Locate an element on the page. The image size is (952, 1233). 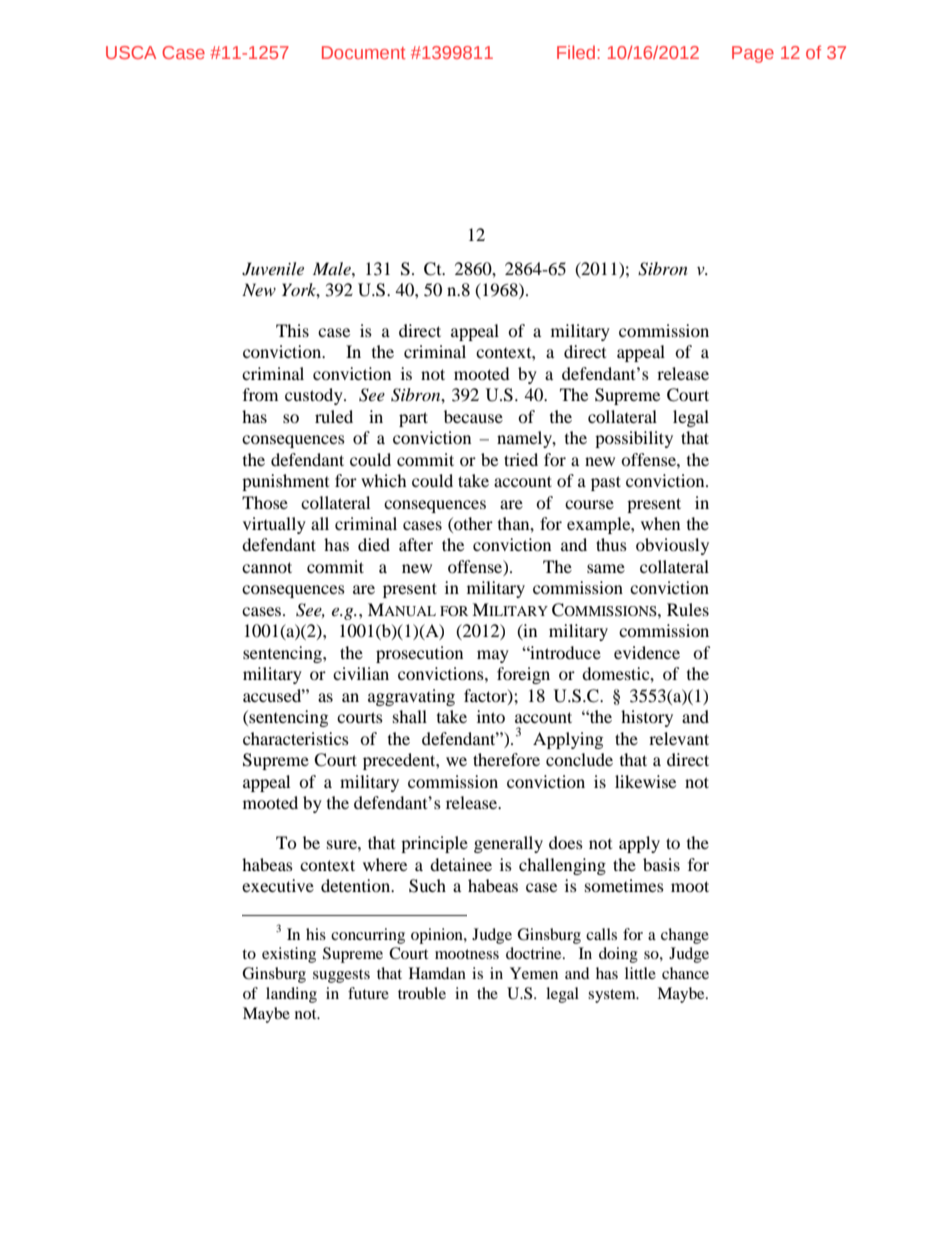
Filed is located at coordinates (577, 52).
